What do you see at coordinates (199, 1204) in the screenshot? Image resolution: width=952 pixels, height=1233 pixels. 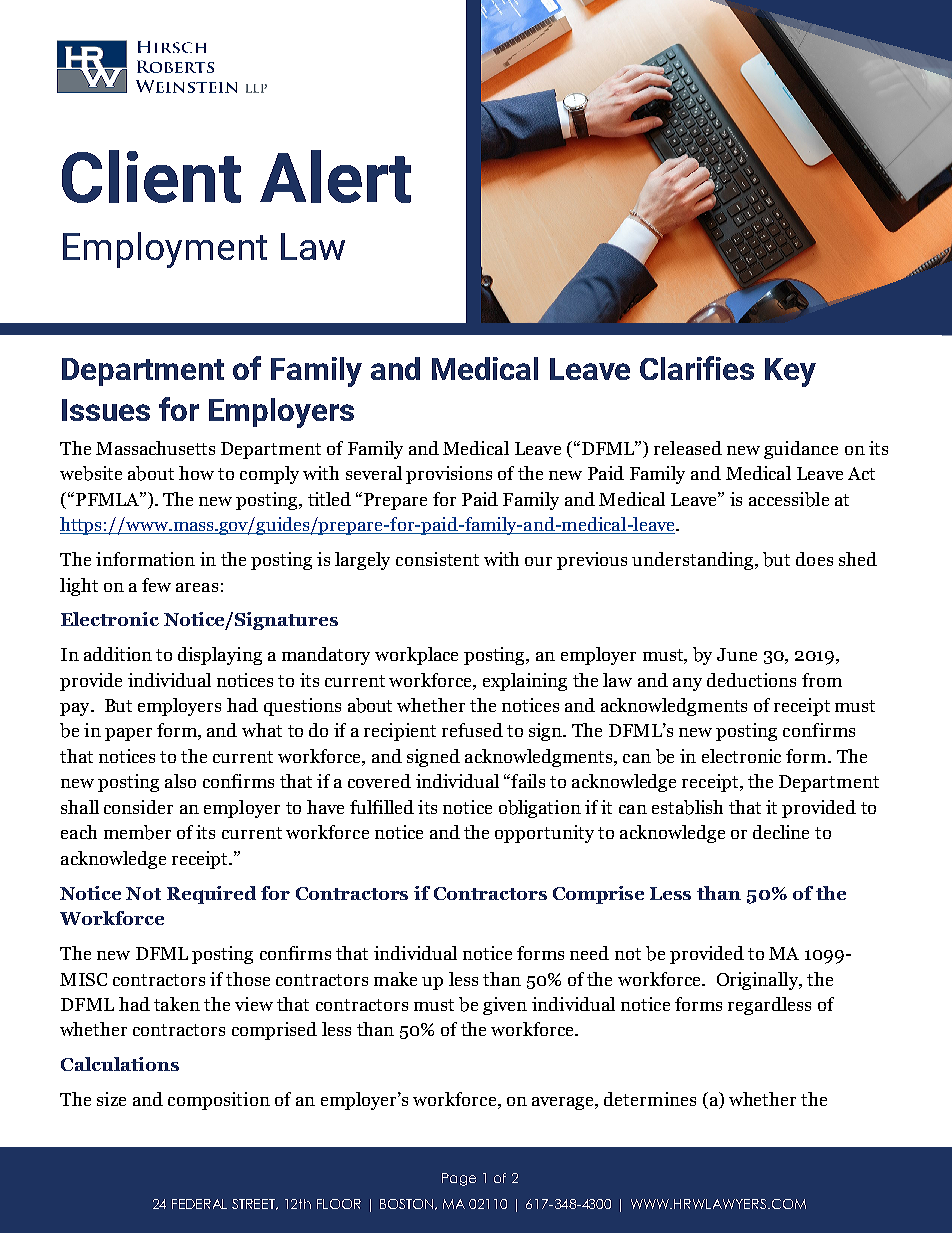 I see `FEDERAL` at bounding box center [199, 1204].
